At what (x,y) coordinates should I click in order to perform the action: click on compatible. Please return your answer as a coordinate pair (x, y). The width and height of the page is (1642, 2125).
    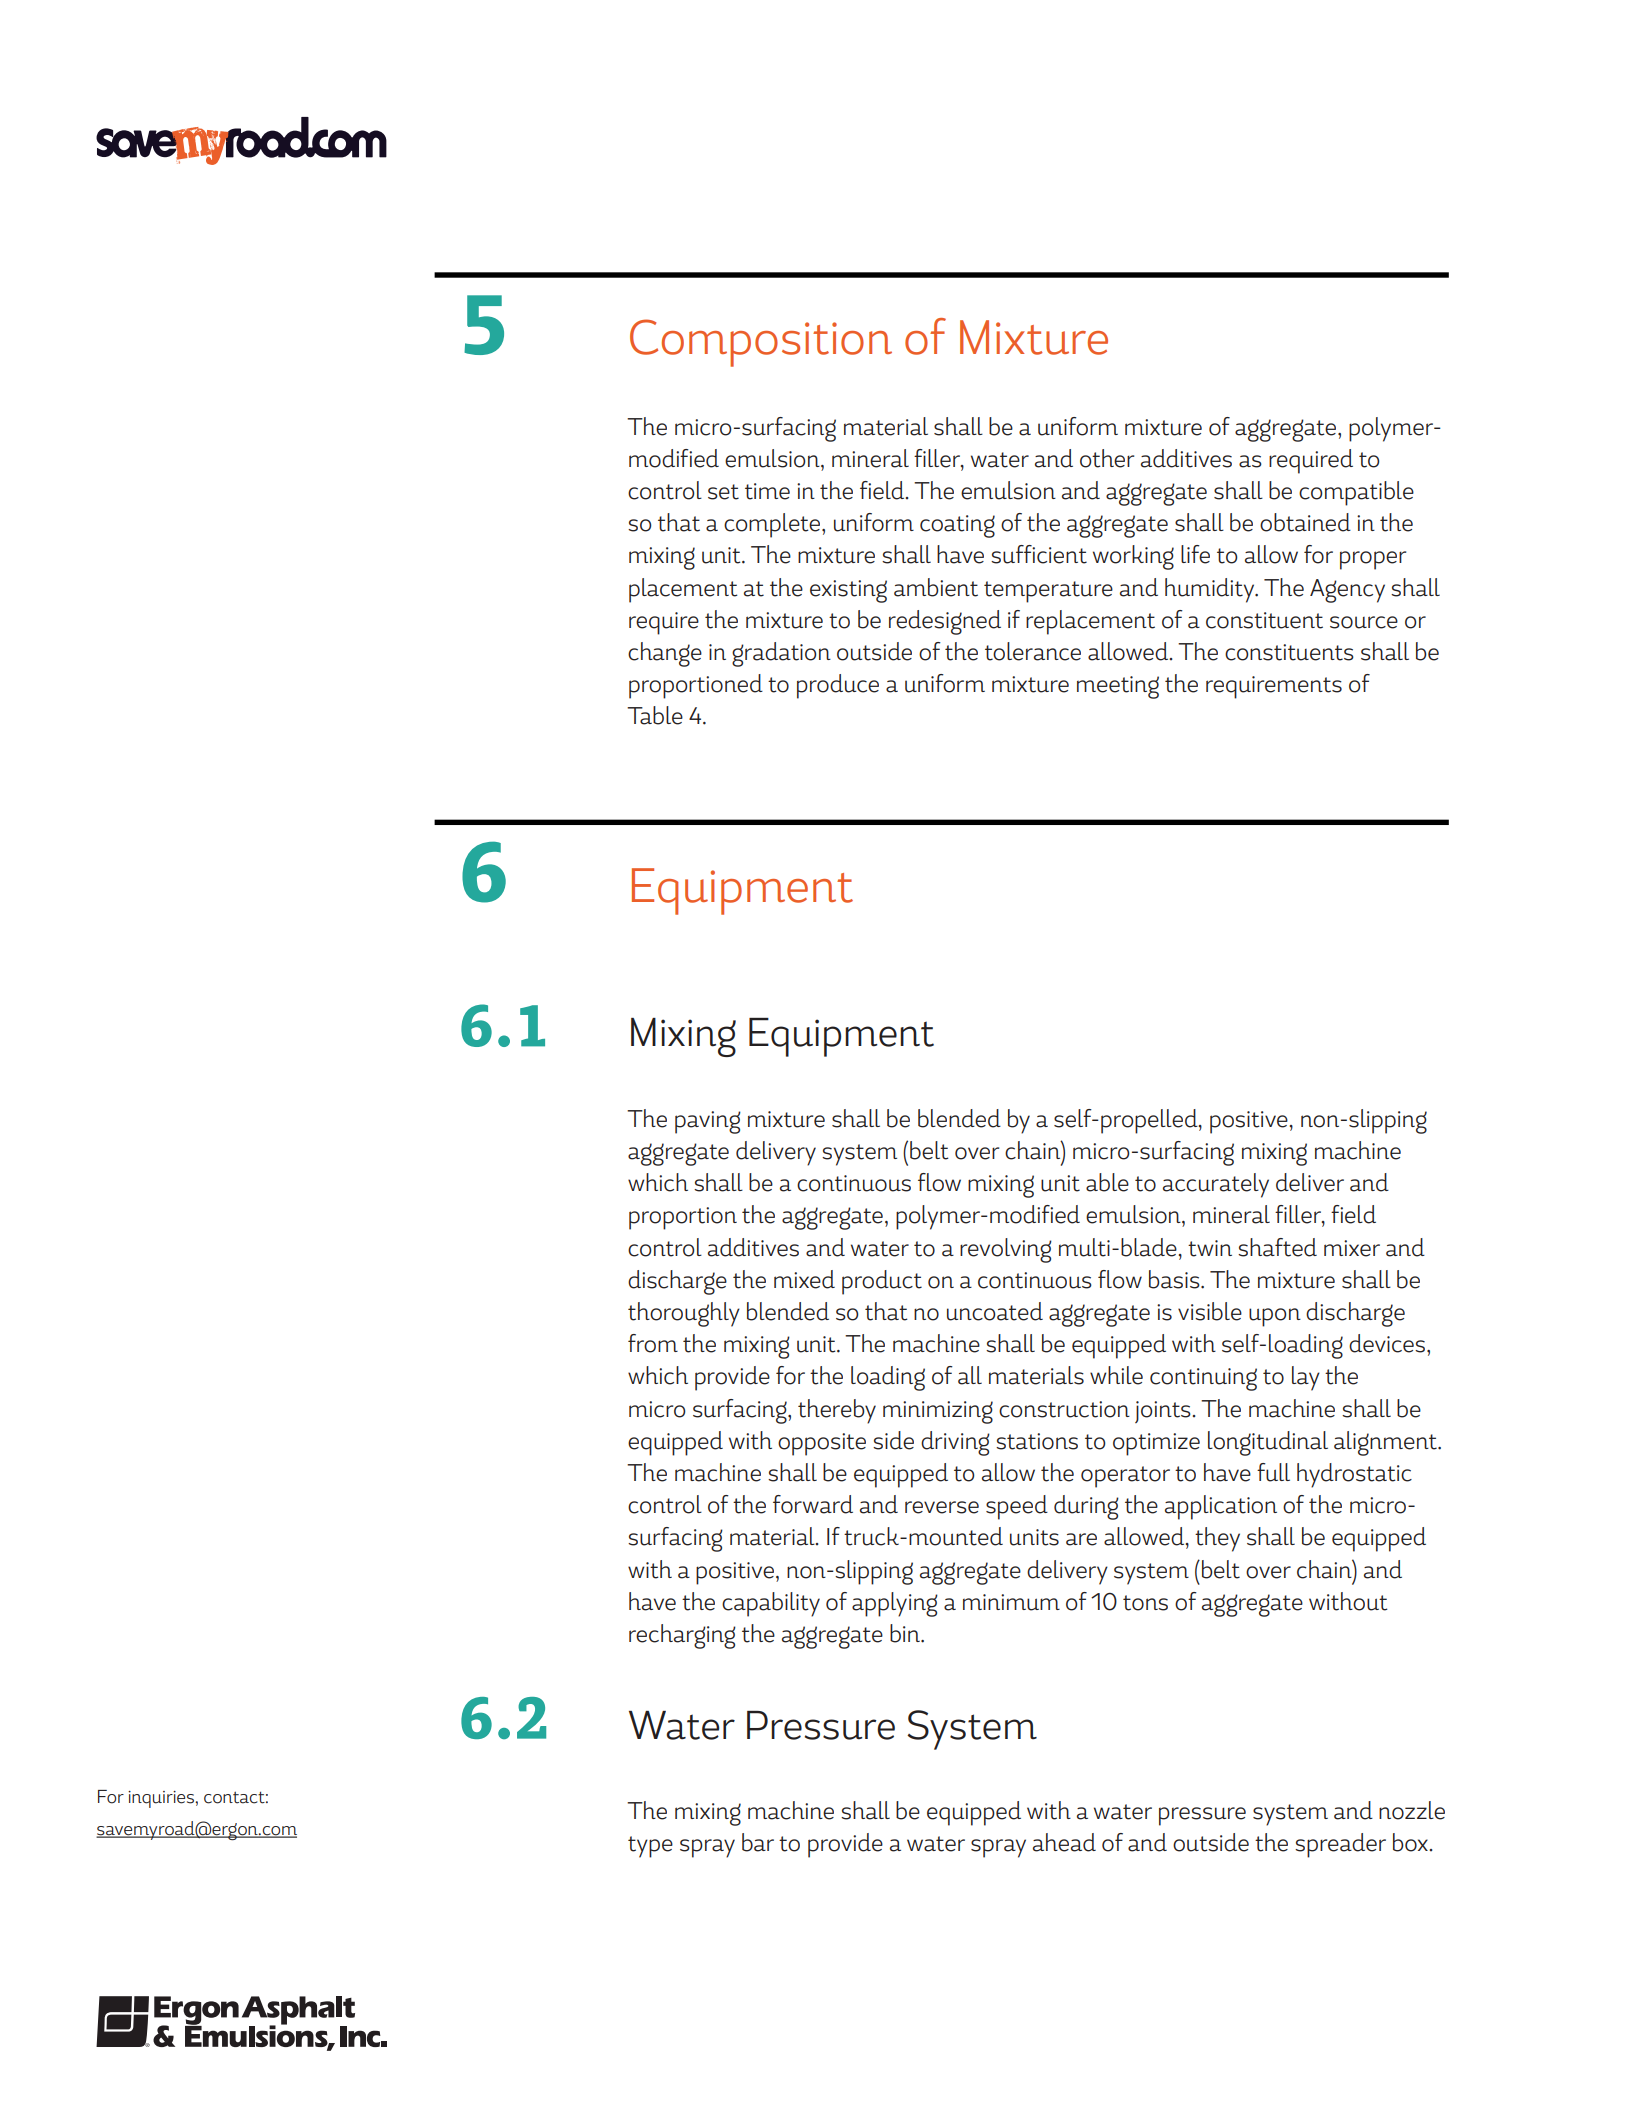
    Looking at the image, I should click on (1356, 493).
